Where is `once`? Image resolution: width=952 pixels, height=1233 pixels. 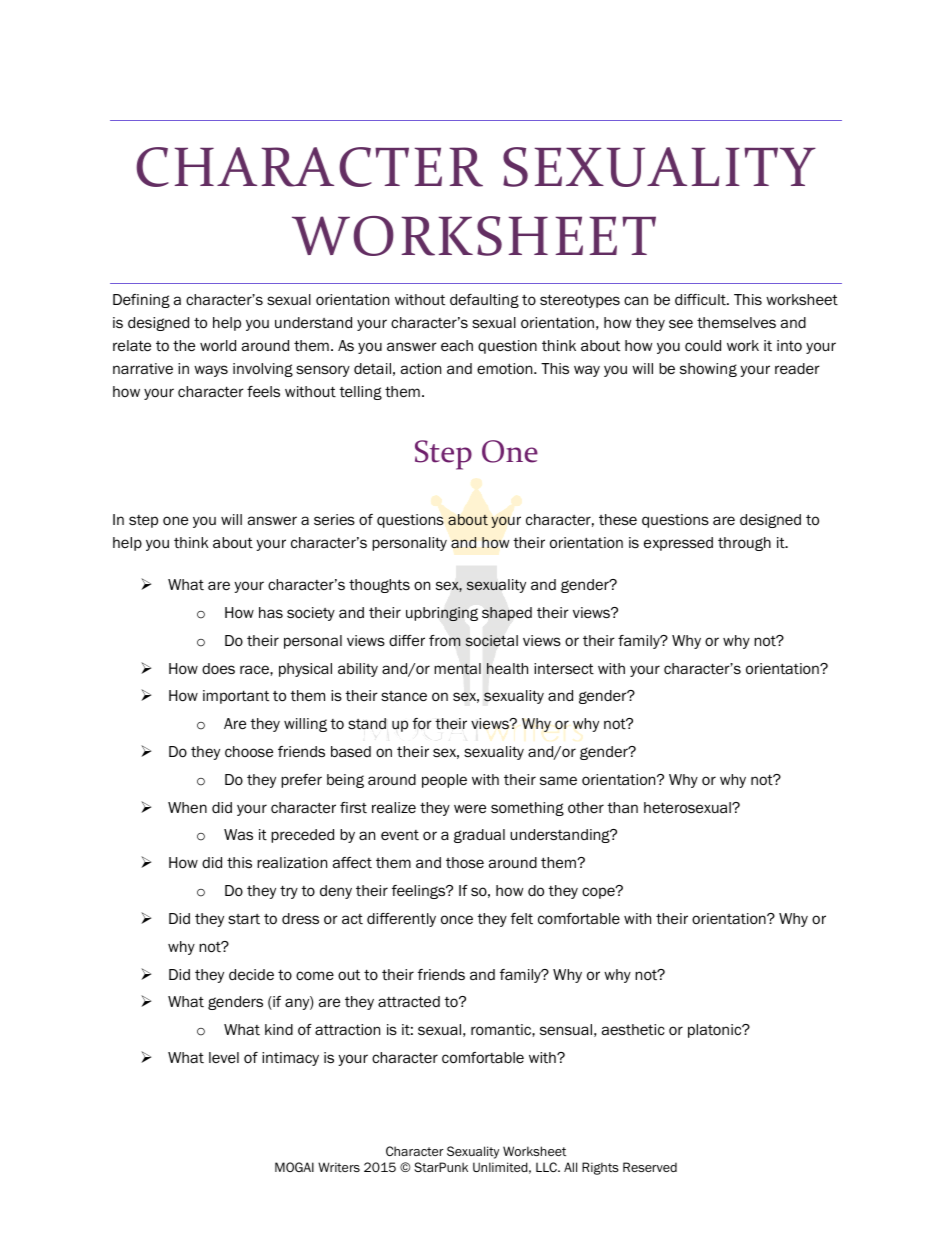 once is located at coordinates (457, 920).
